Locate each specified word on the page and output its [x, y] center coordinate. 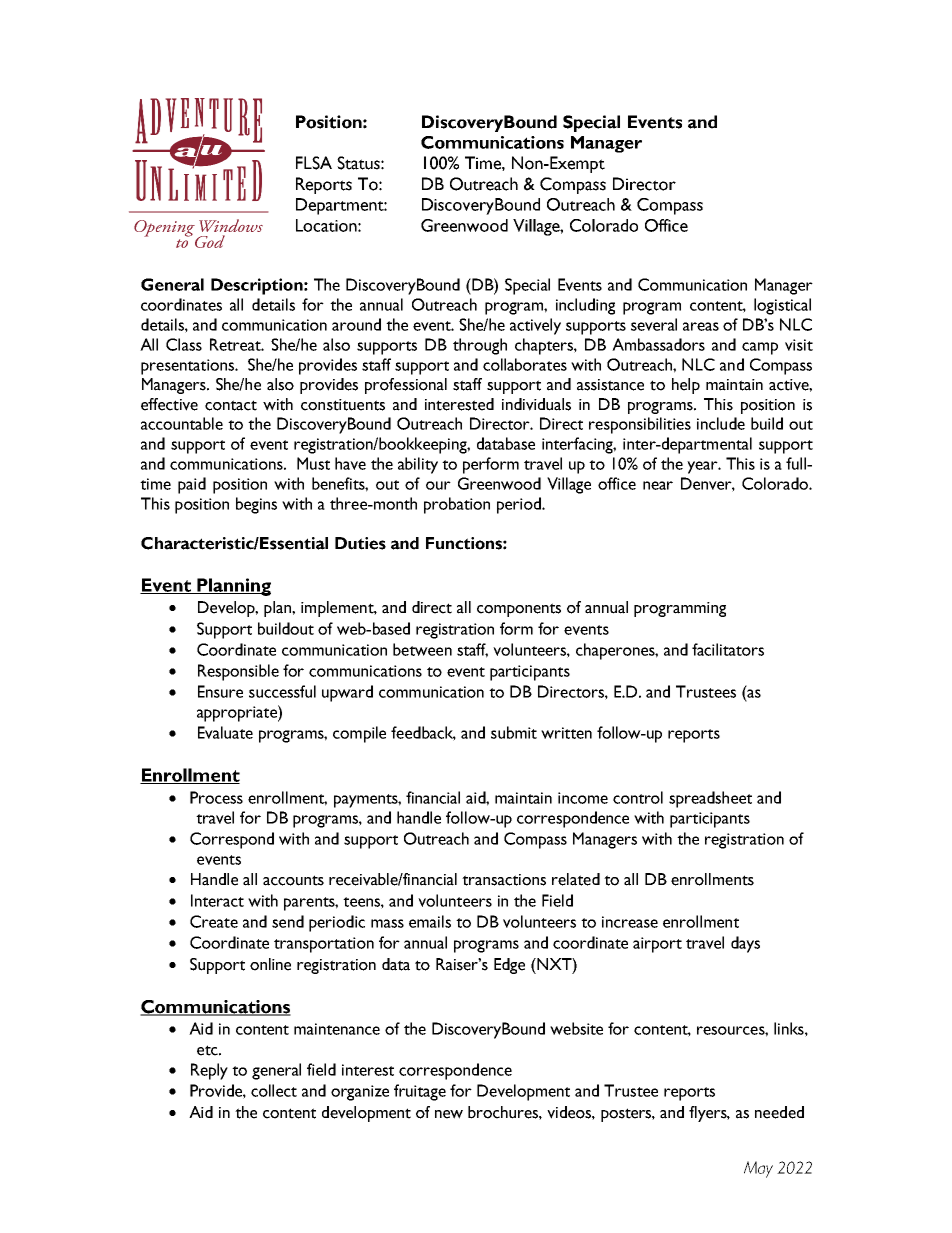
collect [274, 1090]
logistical [782, 306]
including [585, 306]
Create [214, 921]
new [449, 1114]
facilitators [728, 649]
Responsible [238, 672]
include [721, 423]
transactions [504, 880]
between [422, 649]
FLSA [314, 163]
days [745, 944]
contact [231, 405]
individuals [536, 404]
